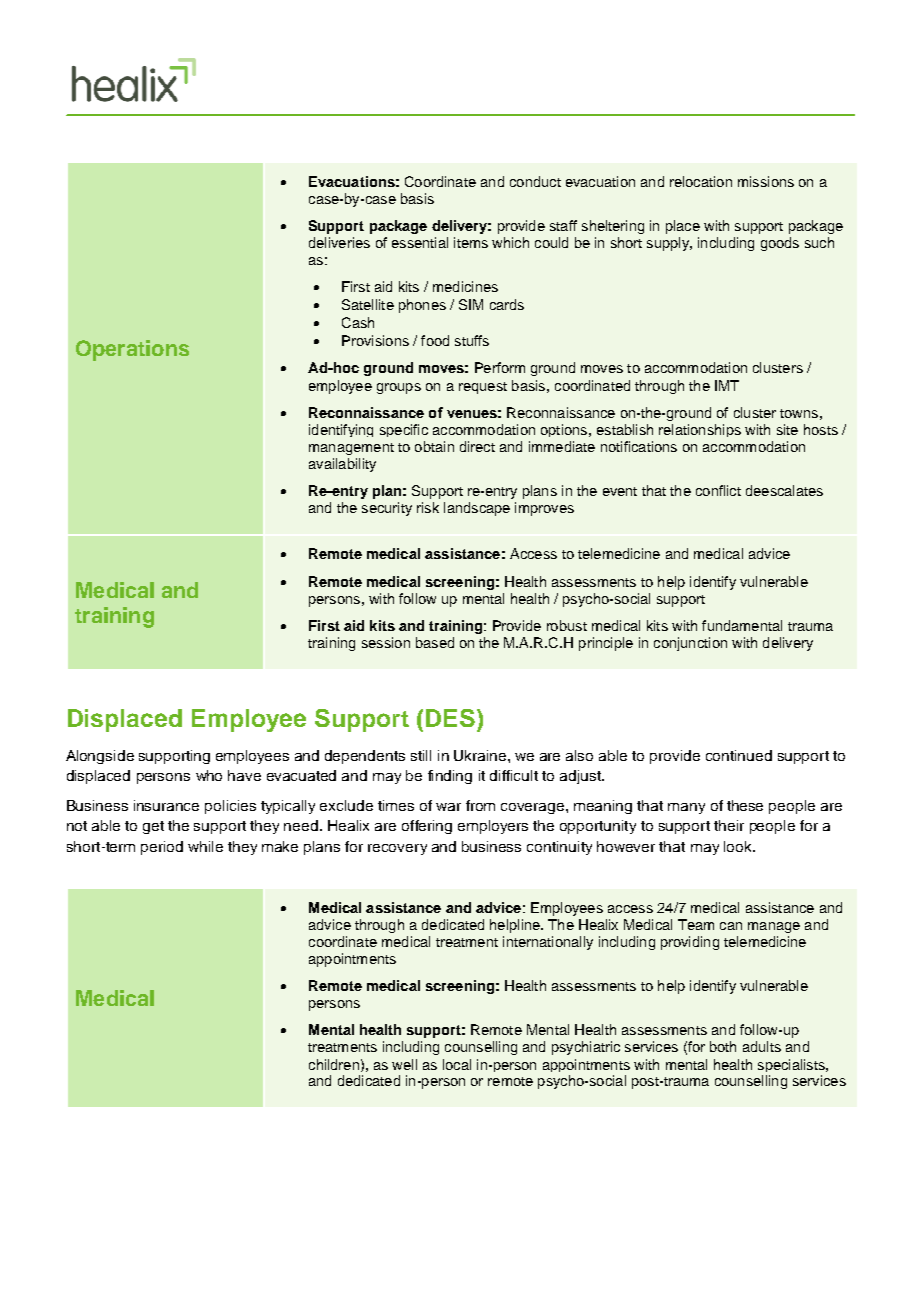  Describe the element at coordinates (386, 642) in the document. I see `session` at that location.
